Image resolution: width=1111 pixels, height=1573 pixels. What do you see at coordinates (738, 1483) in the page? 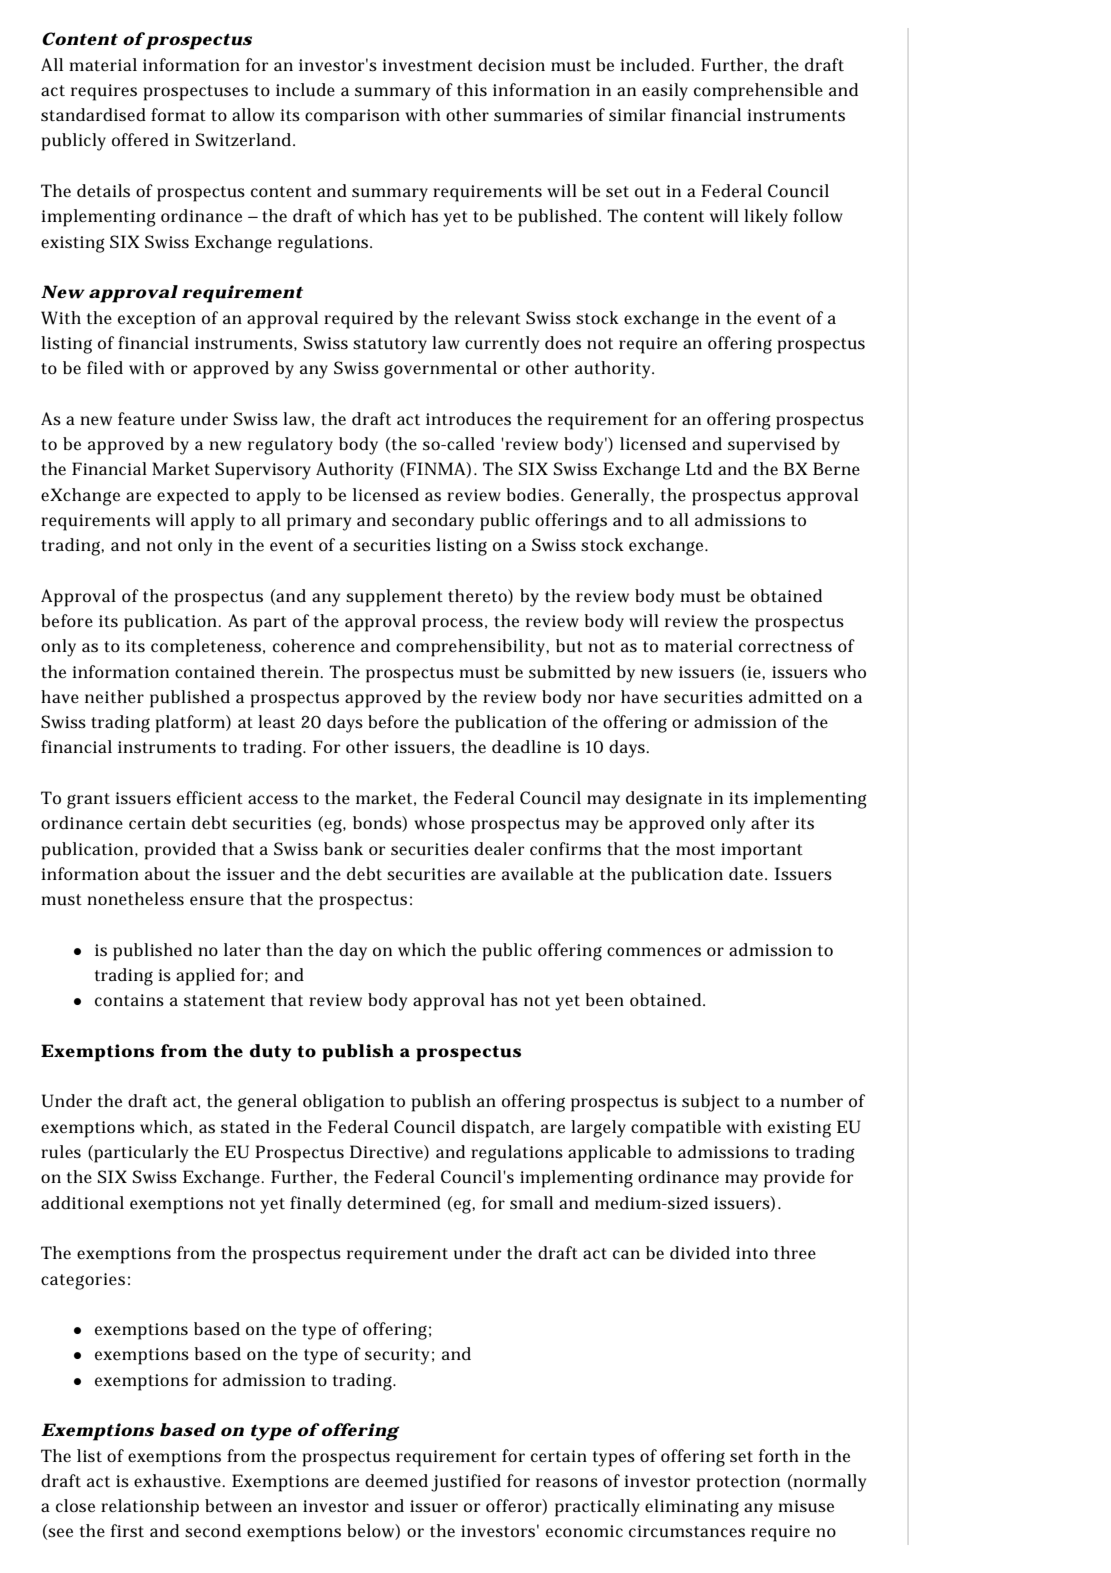
I see `protection` at bounding box center [738, 1483].
